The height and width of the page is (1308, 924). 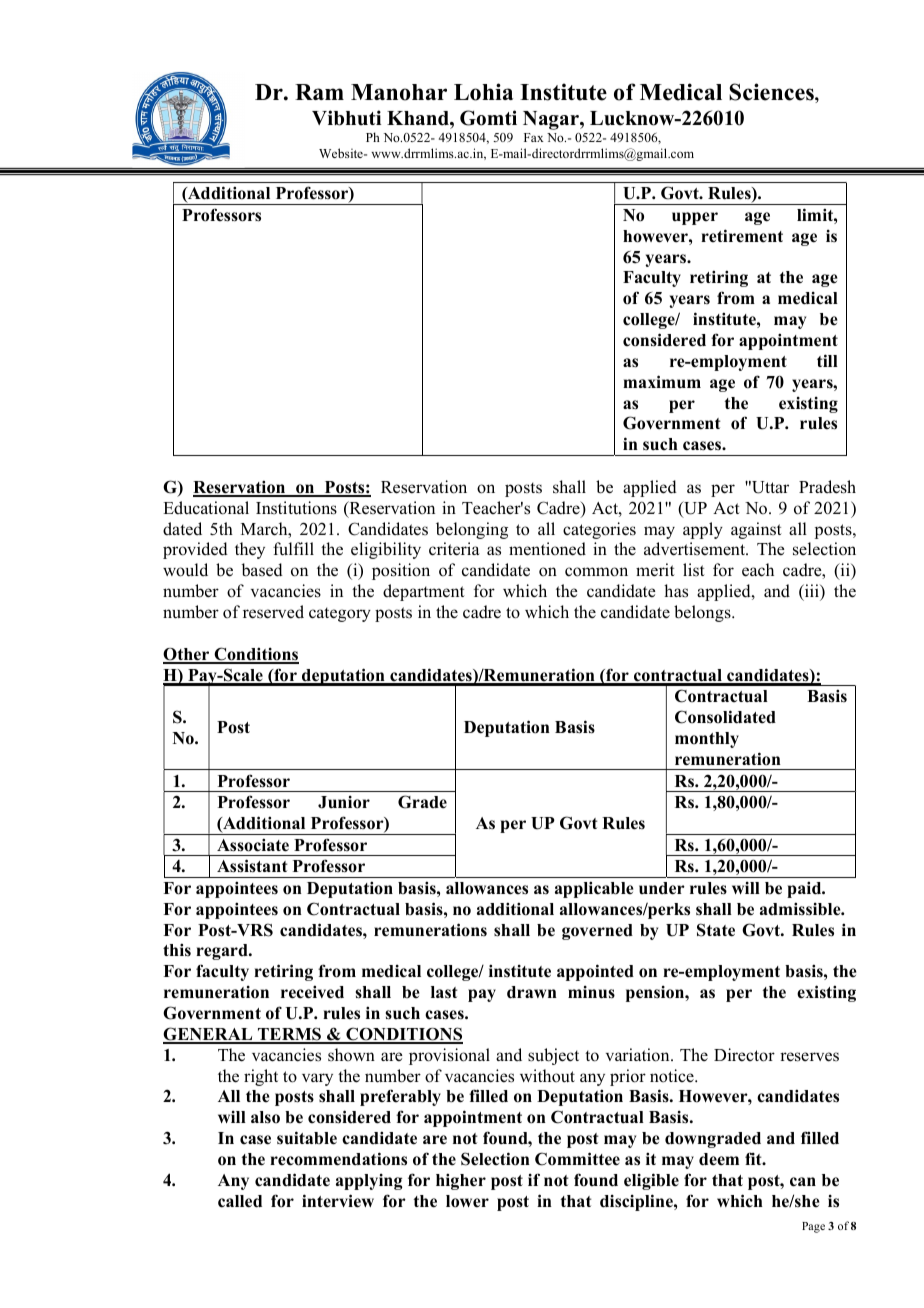 What do you see at coordinates (319, 92) in the page?
I see `Ram` at bounding box center [319, 92].
